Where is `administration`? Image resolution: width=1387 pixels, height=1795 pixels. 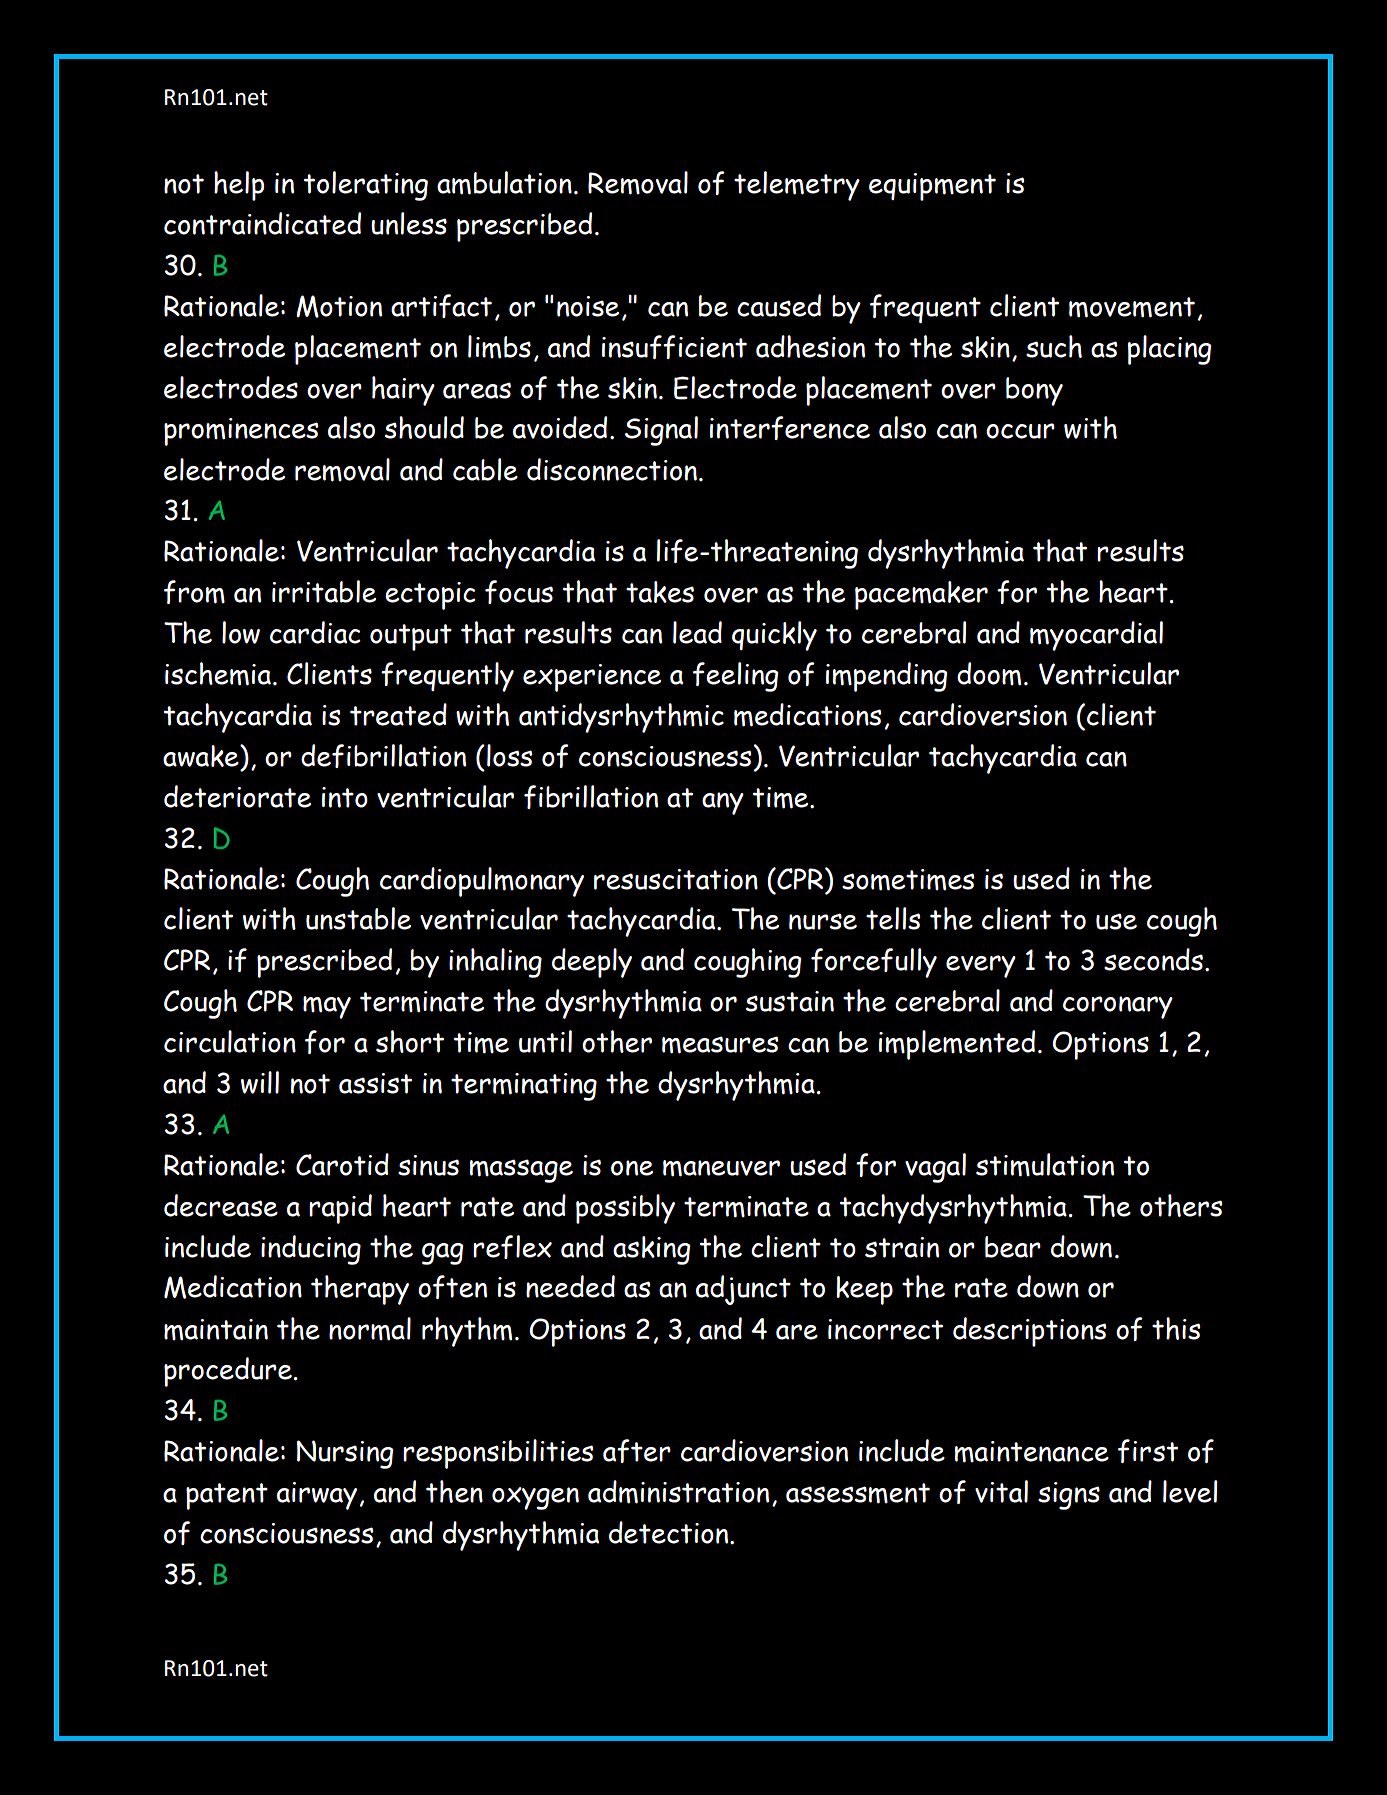 administration is located at coordinates (678, 1492).
